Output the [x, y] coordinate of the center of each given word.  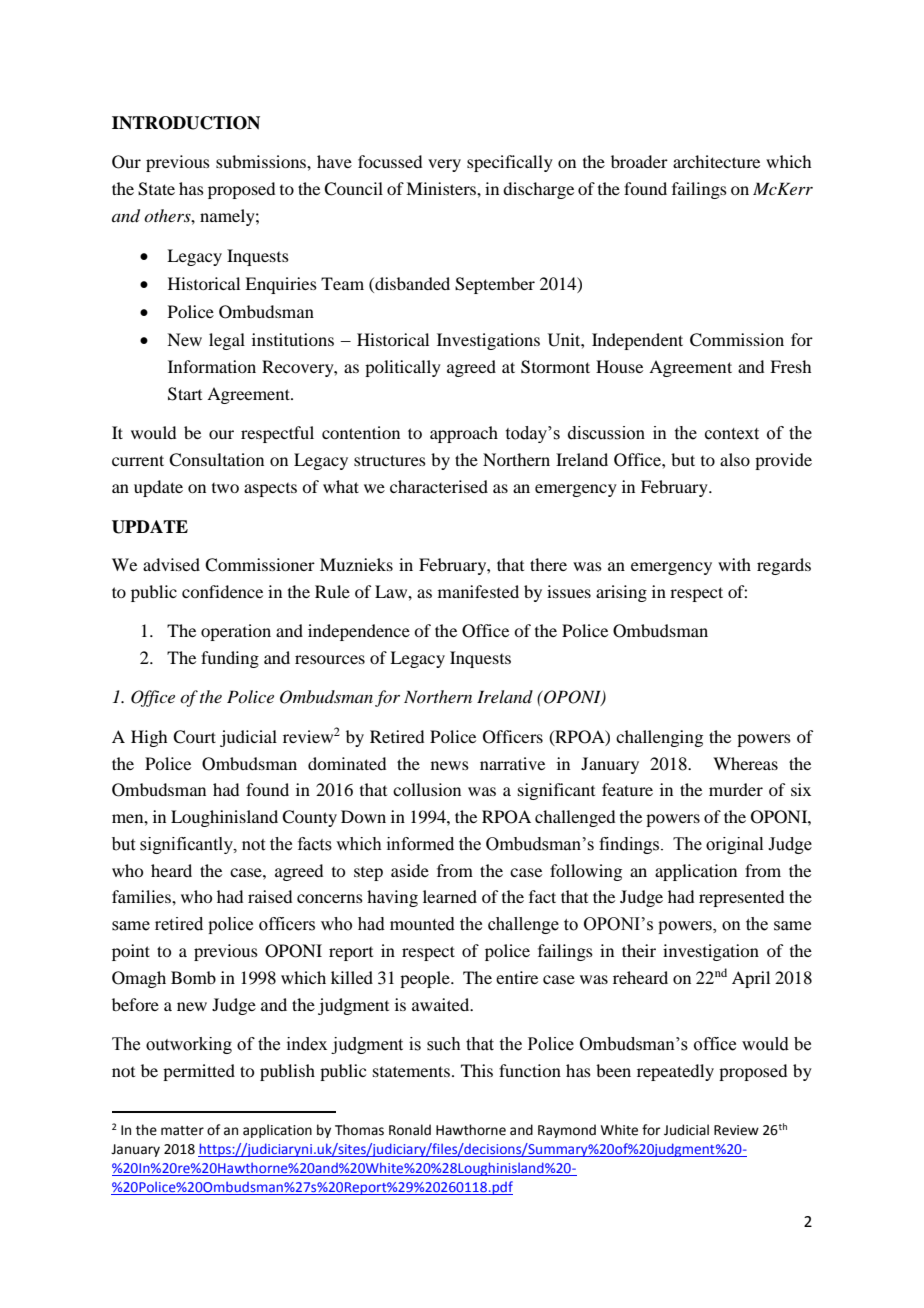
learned [450, 896]
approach [464, 434]
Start [185, 394]
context [732, 434]
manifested [478, 591]
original [734, 845]
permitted [199, 1072]
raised [270, 896]
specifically [510, 163]
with [734, 564]
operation [236, 632]
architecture [716, 161]
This [477, 1070]
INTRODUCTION [186, 123]
